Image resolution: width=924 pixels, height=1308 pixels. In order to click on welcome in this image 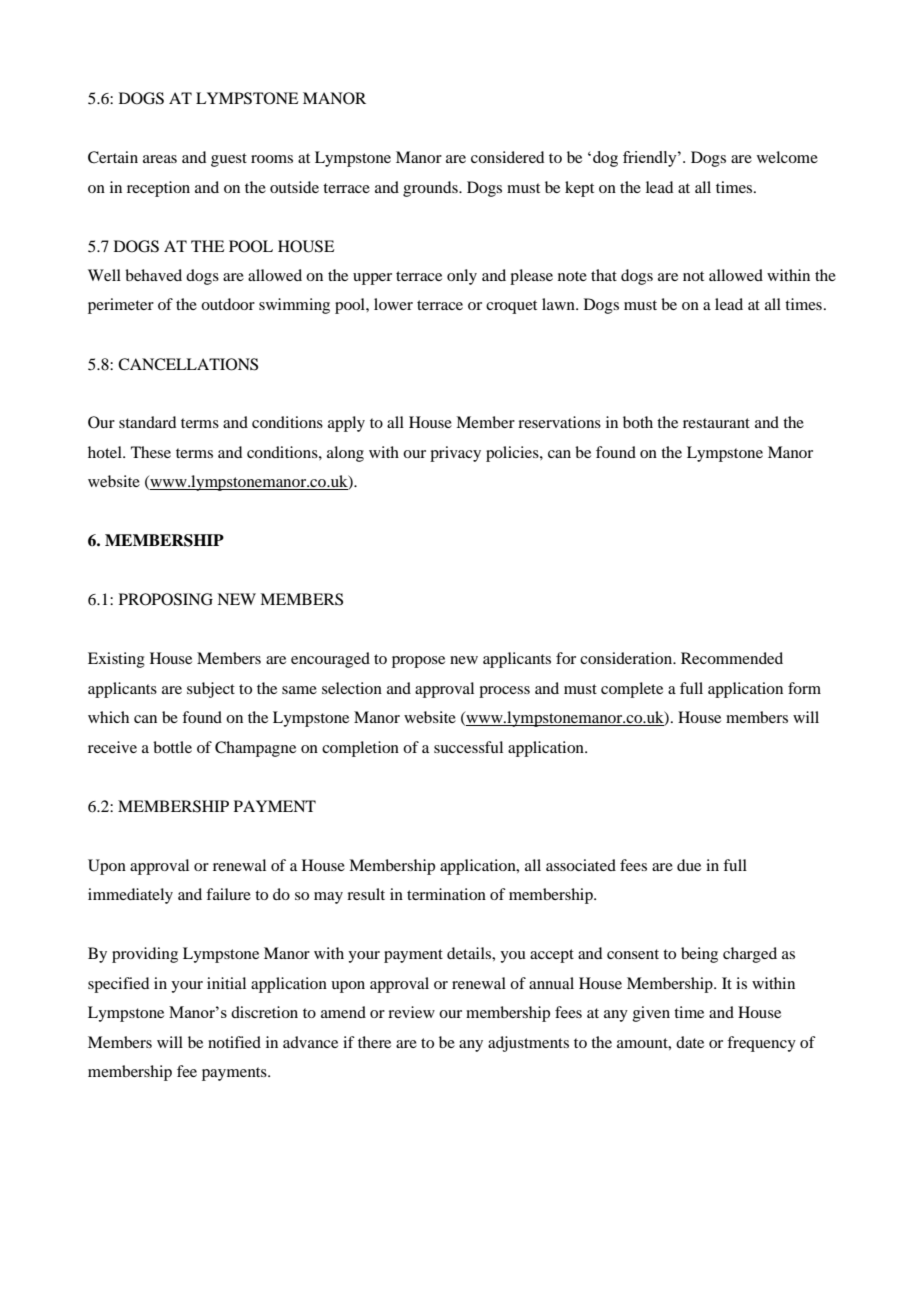, I will do `click(787, 157)`.
